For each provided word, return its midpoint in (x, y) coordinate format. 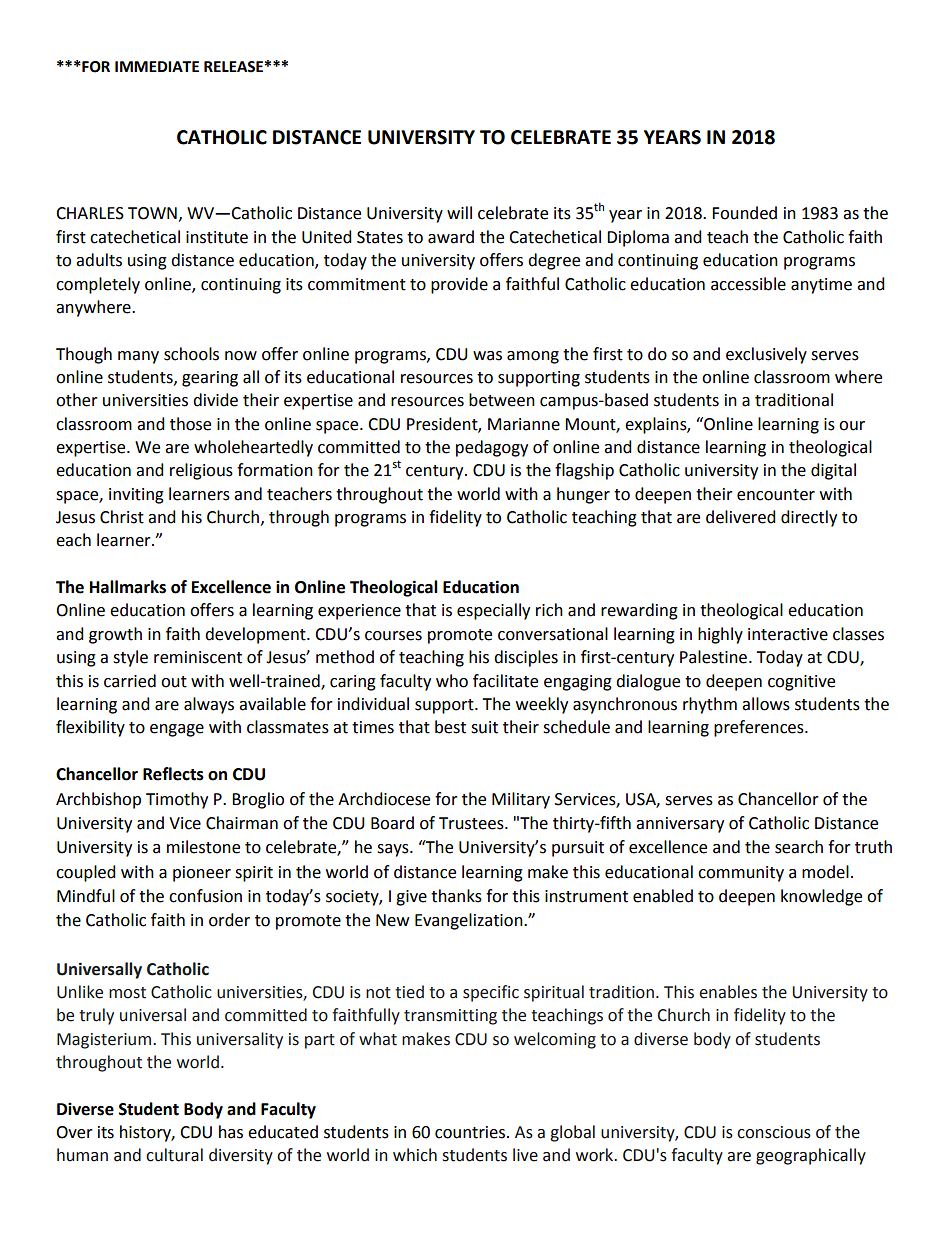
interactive (788, 634)
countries (471, 1132)
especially (493, 611)
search (799, 847)
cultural (174, 1155)
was (487, 356)
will (459, 212)
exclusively (766, 355)
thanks (456, 896)
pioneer (202, 874)
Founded (744, 213)
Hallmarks (128, 587)
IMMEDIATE (157, 66)
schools (191, 354)
